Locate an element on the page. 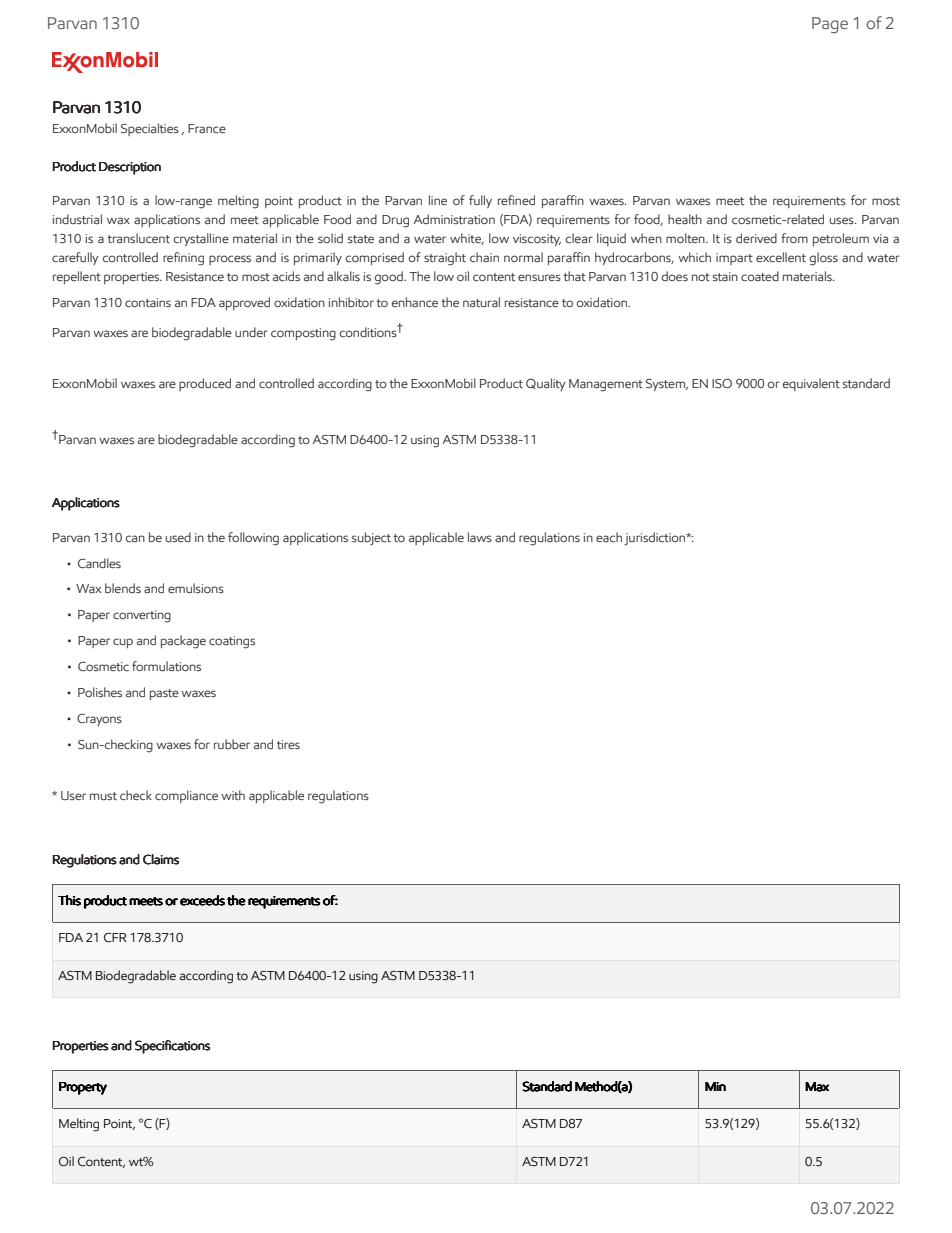  laws is located at coordinates (480, 537).
